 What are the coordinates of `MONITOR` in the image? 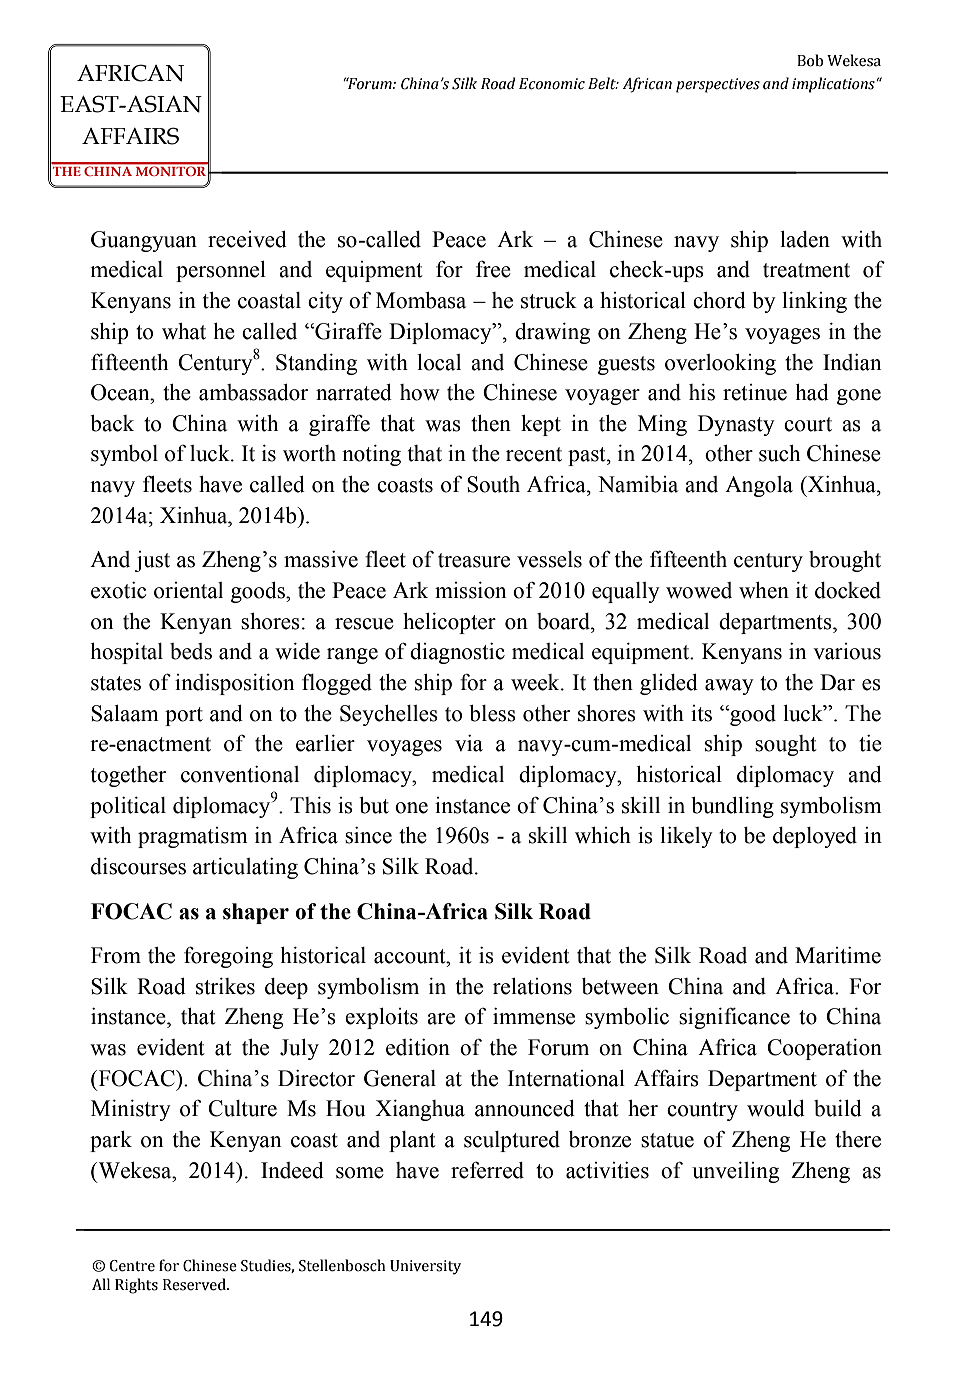 It's located at (171, 171).
